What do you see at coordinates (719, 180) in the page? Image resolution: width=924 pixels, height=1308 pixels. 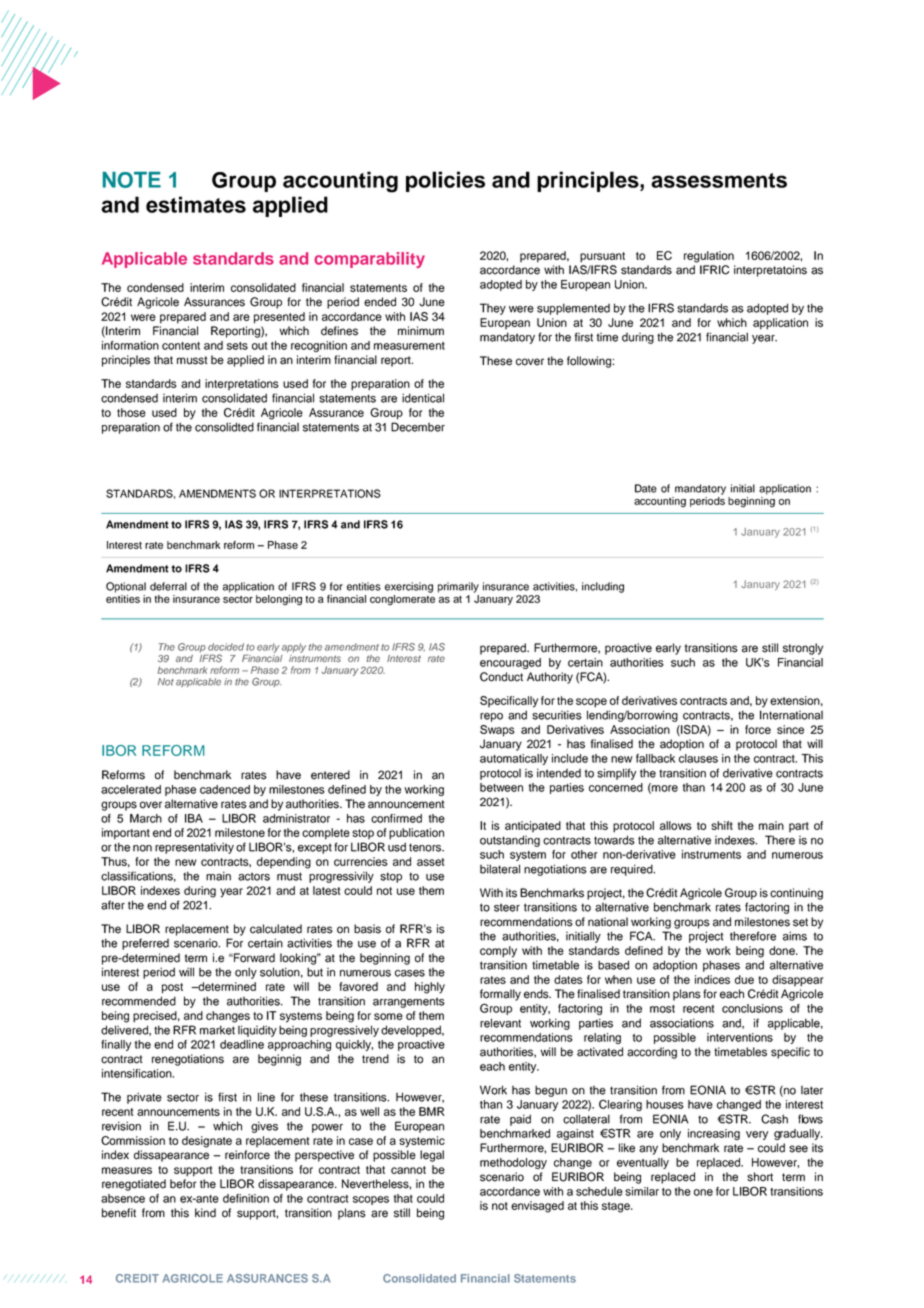 I see `assessments` at bounding box center [719, 180].
